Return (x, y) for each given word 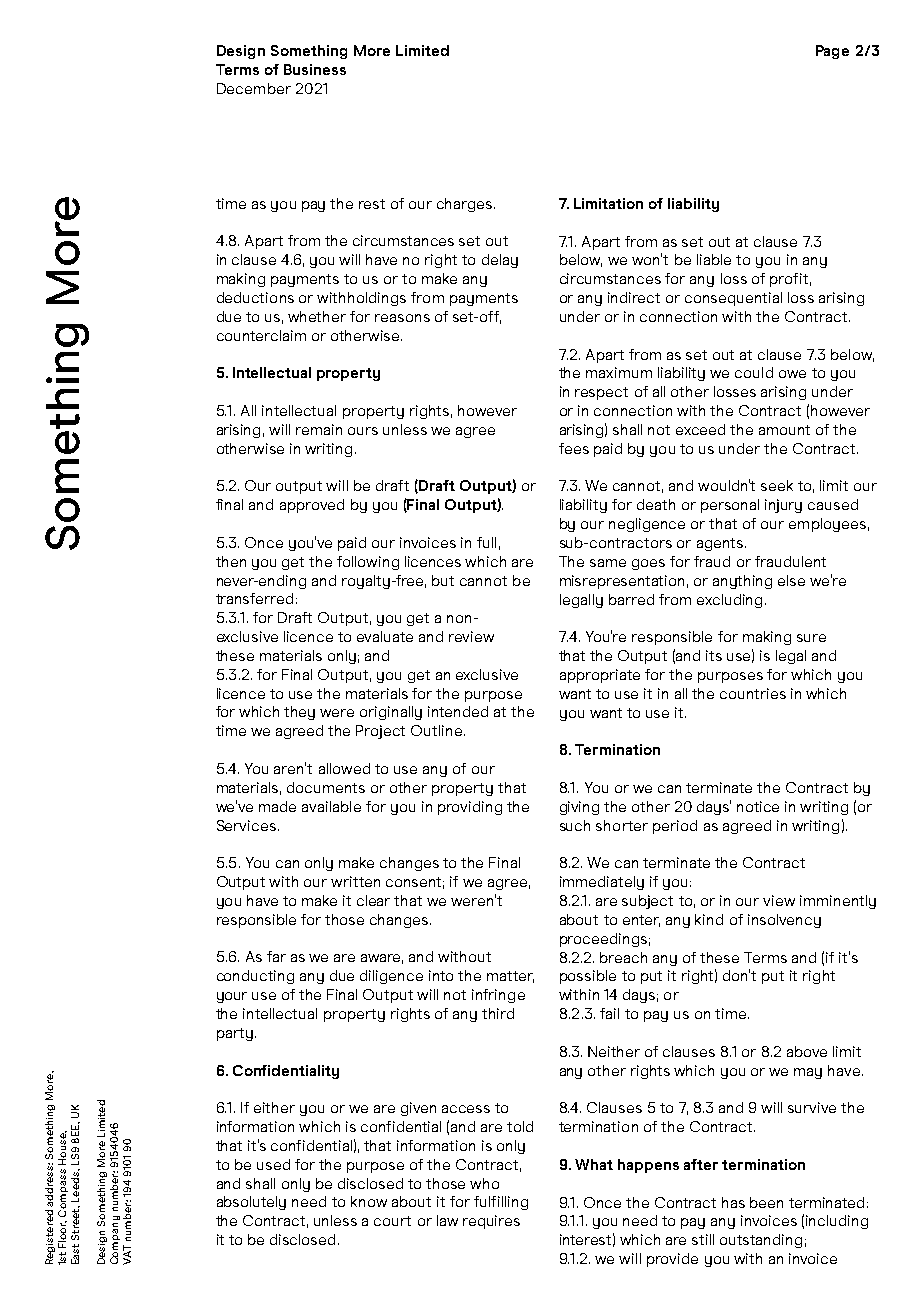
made (277, 806)
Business (315, 69)
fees (574, 448)
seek (777, 485)
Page (832, 52)
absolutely (251, 1203)
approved (312, 506)
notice (758, 806)
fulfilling (501, 1203)
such (575, 825)
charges (466, 205)
